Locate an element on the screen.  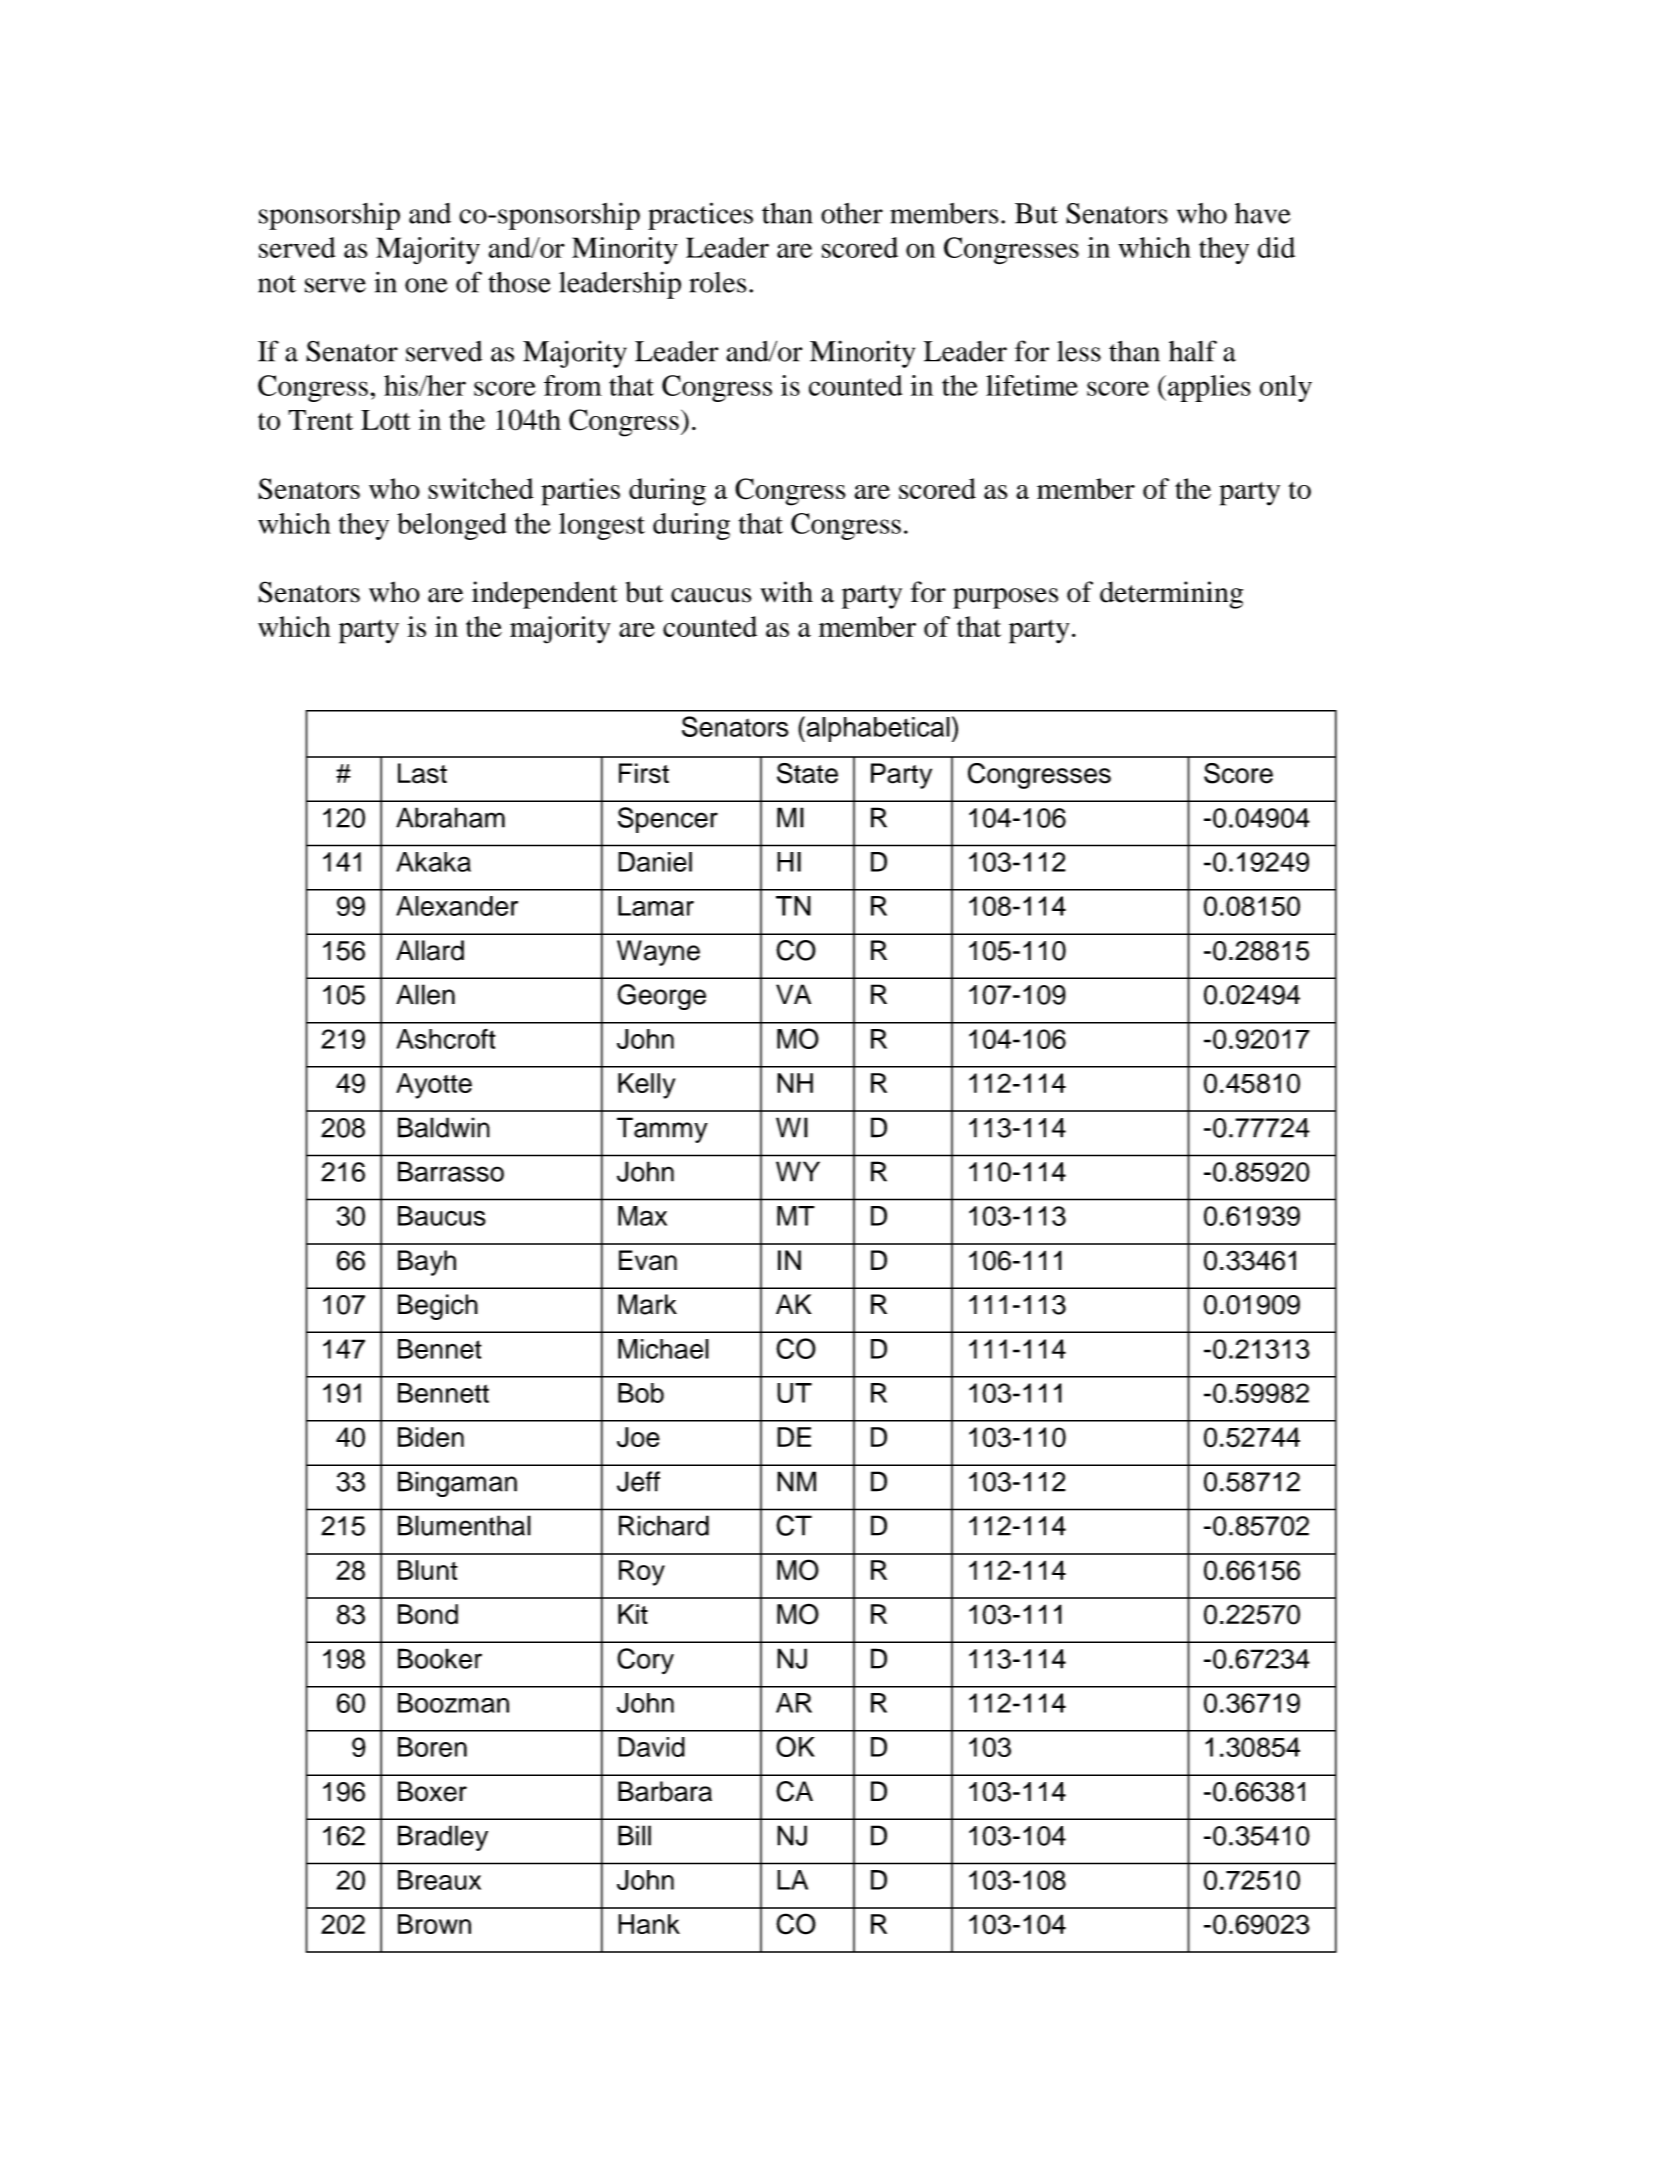
roles is located at coordinates (718, 282).
